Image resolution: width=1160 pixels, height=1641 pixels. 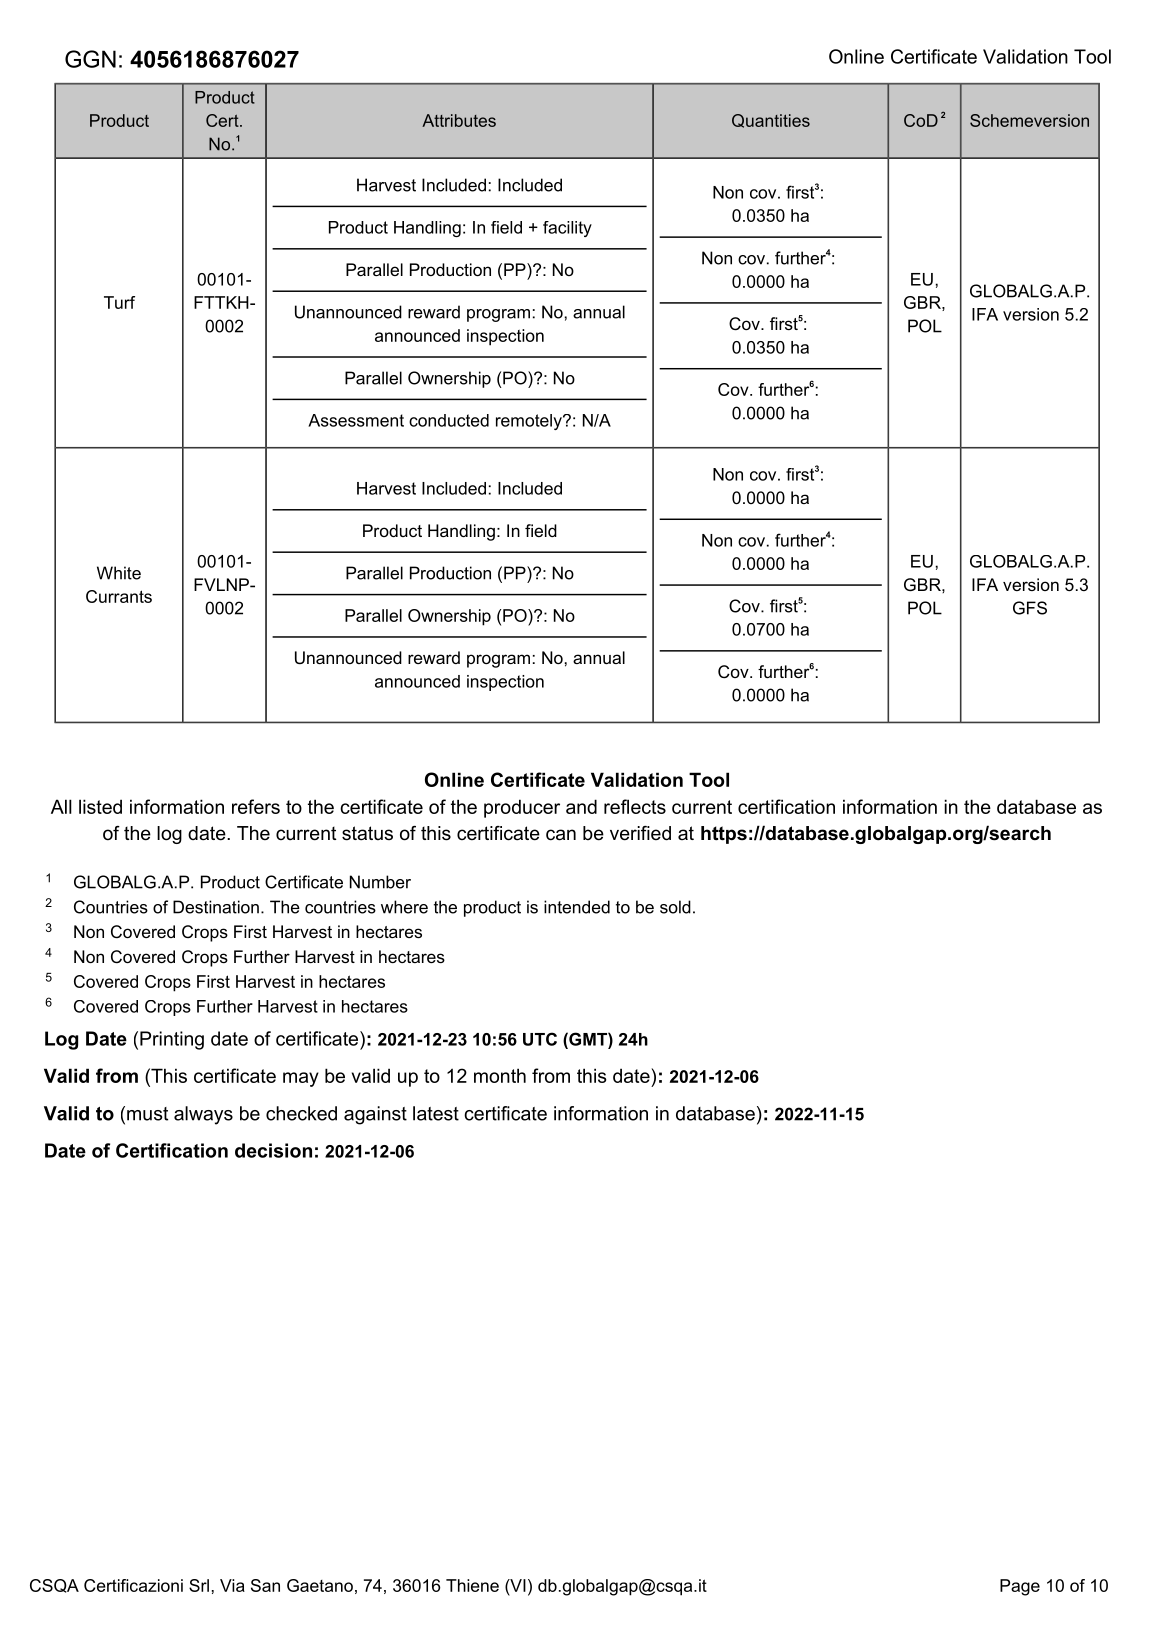 What do you see at coordinates (567, 229) in the page?
I see `facility` at bounding box center [567, 229].
